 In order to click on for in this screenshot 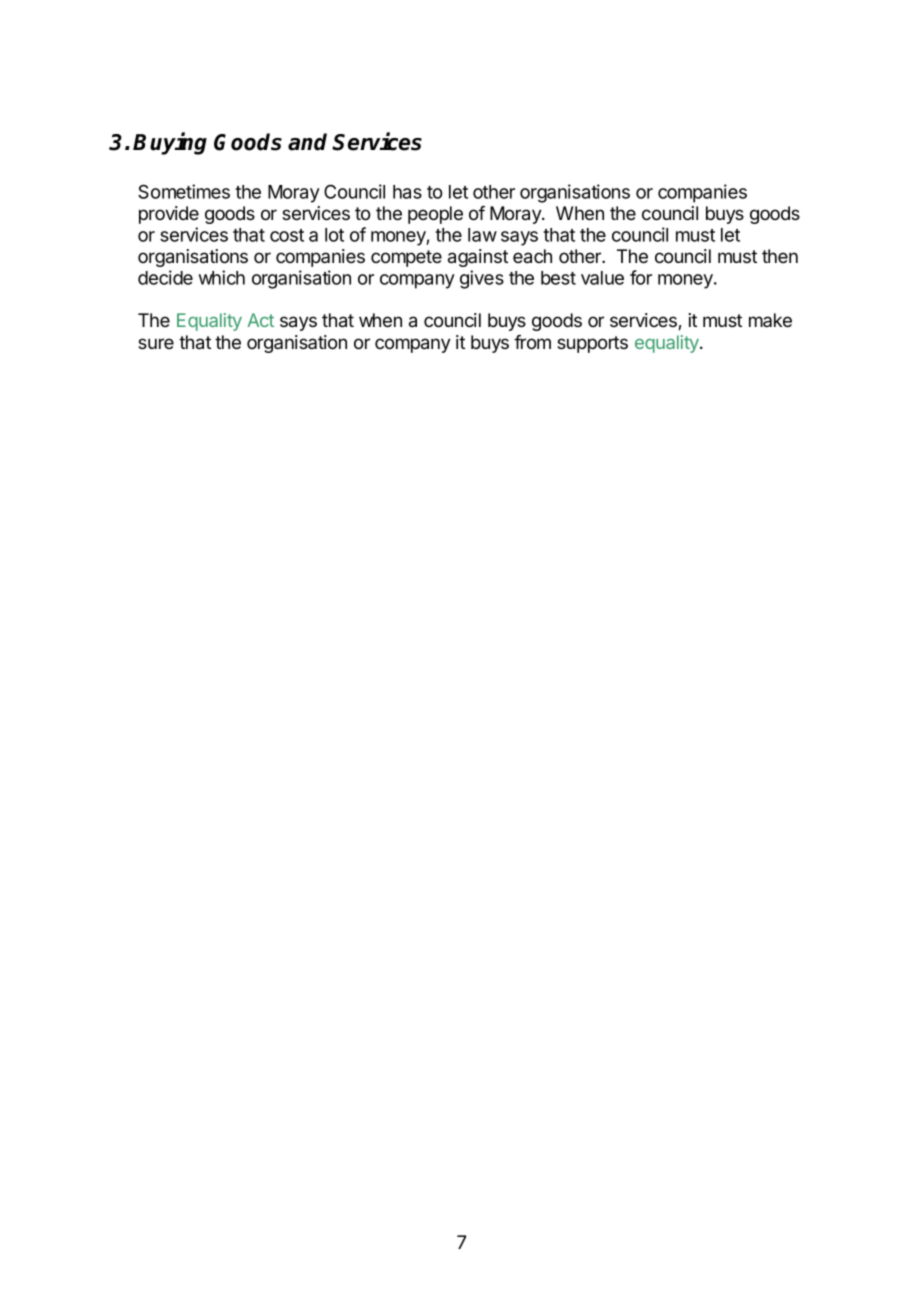, I will do `click(641, 277)`.
